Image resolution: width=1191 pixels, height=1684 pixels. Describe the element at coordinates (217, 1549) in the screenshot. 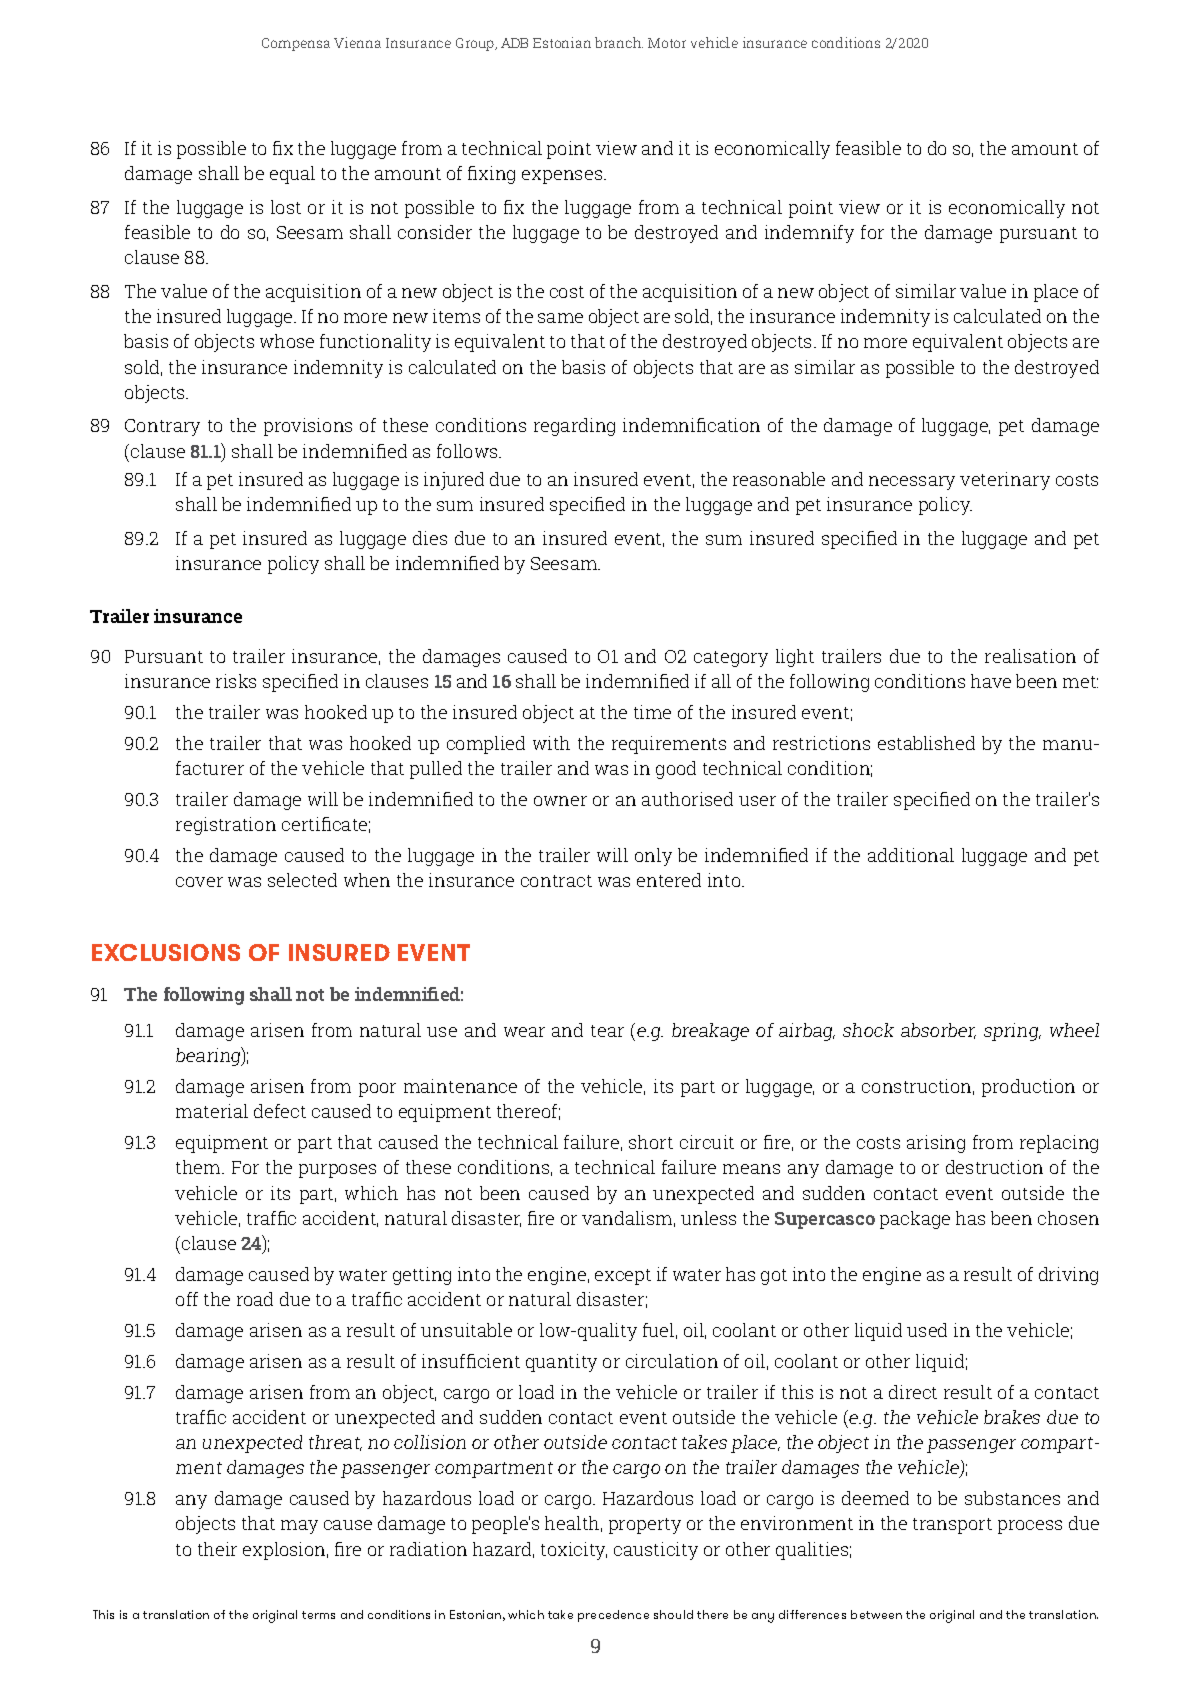

I see `their` at that location.
